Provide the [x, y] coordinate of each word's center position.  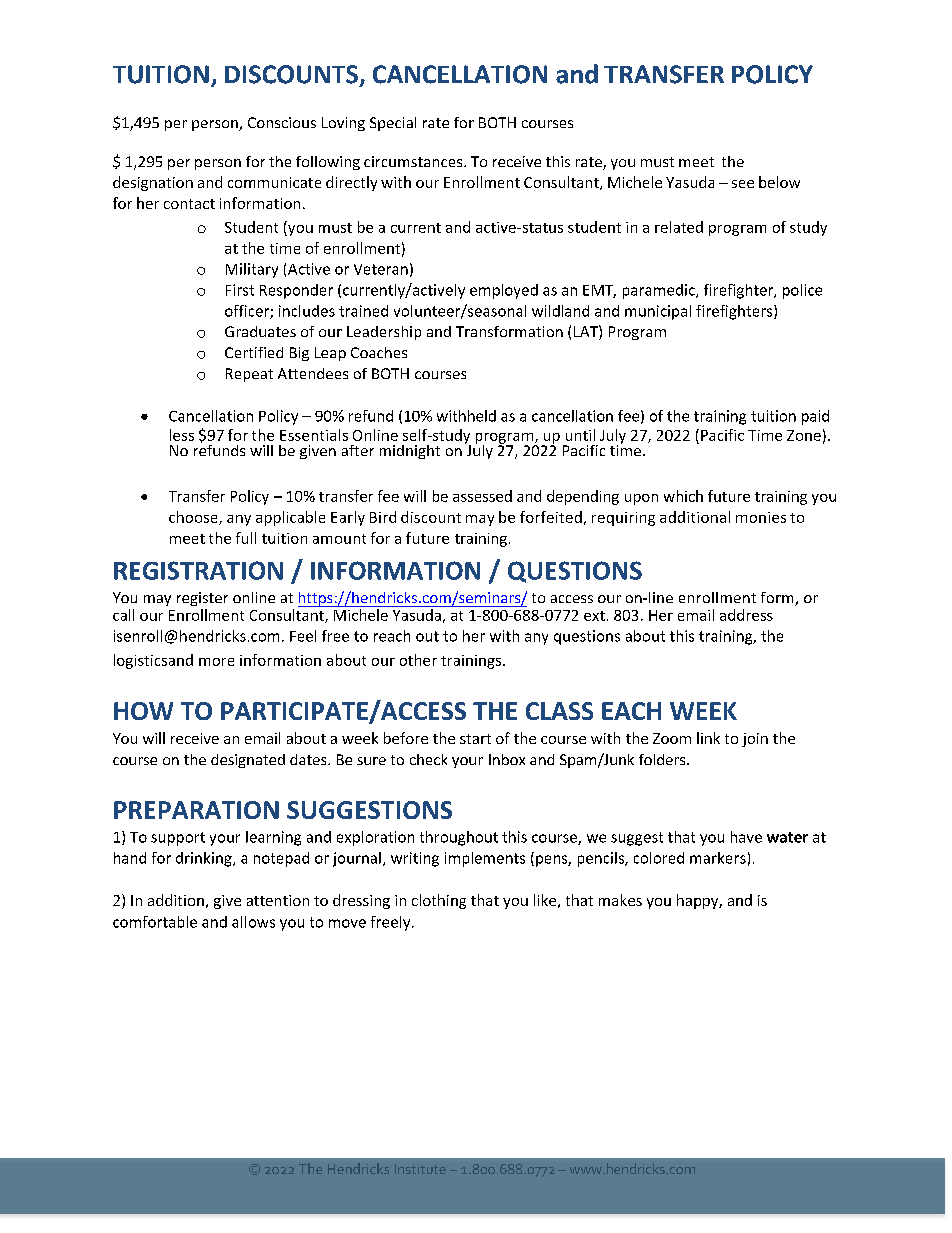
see [743, 184]
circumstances [414, 161]
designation [153, 183]
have [746, 837]
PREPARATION [196, 810]
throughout [459, 838]
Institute [420, 1169]
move [347, 923]
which [683, 496]
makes [620, 900]
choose [194, 518]
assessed [482, 496]
